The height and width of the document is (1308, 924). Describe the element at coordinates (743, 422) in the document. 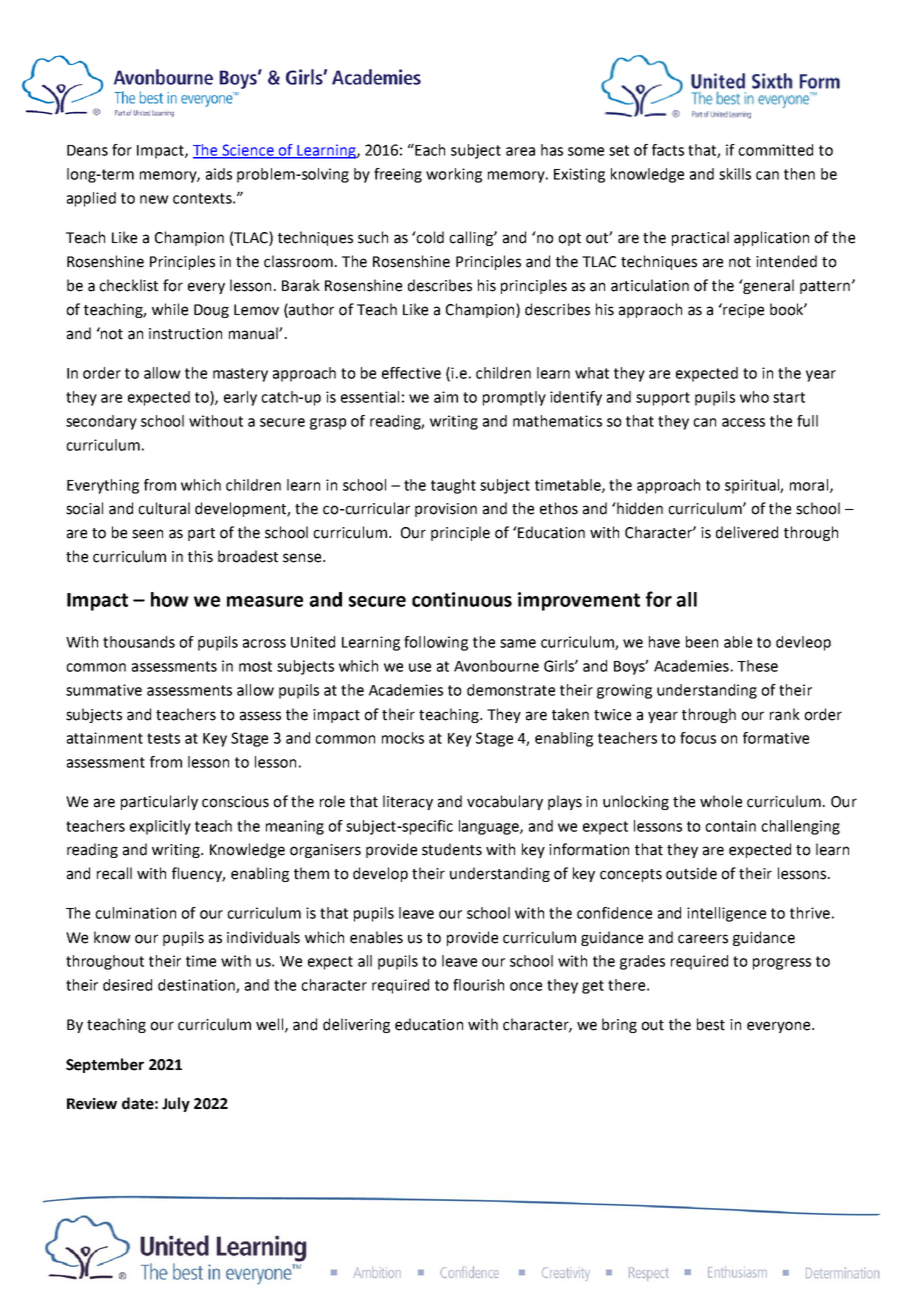

I see `access` at that location.
